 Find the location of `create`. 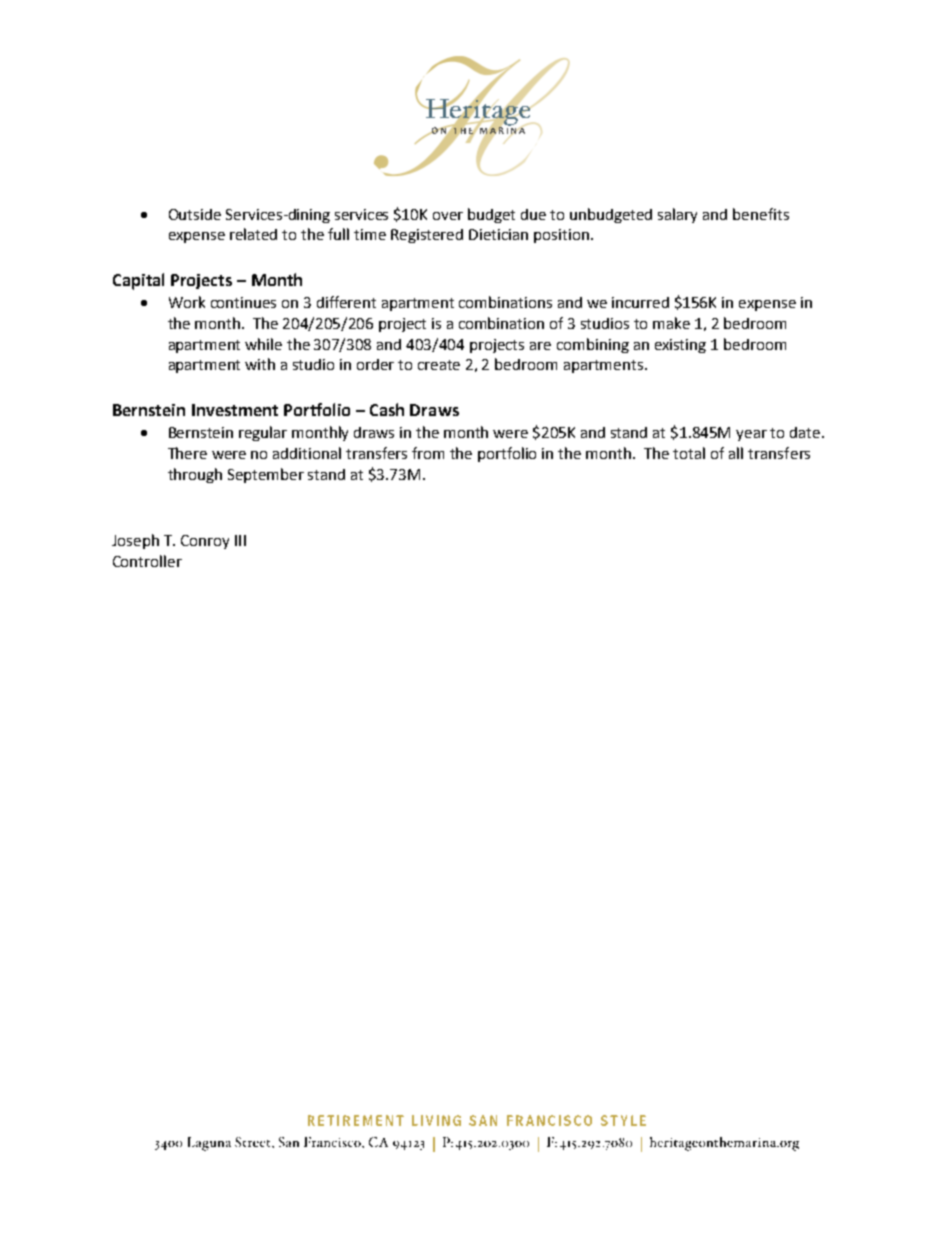

create is located at coordinates (439, 365).
